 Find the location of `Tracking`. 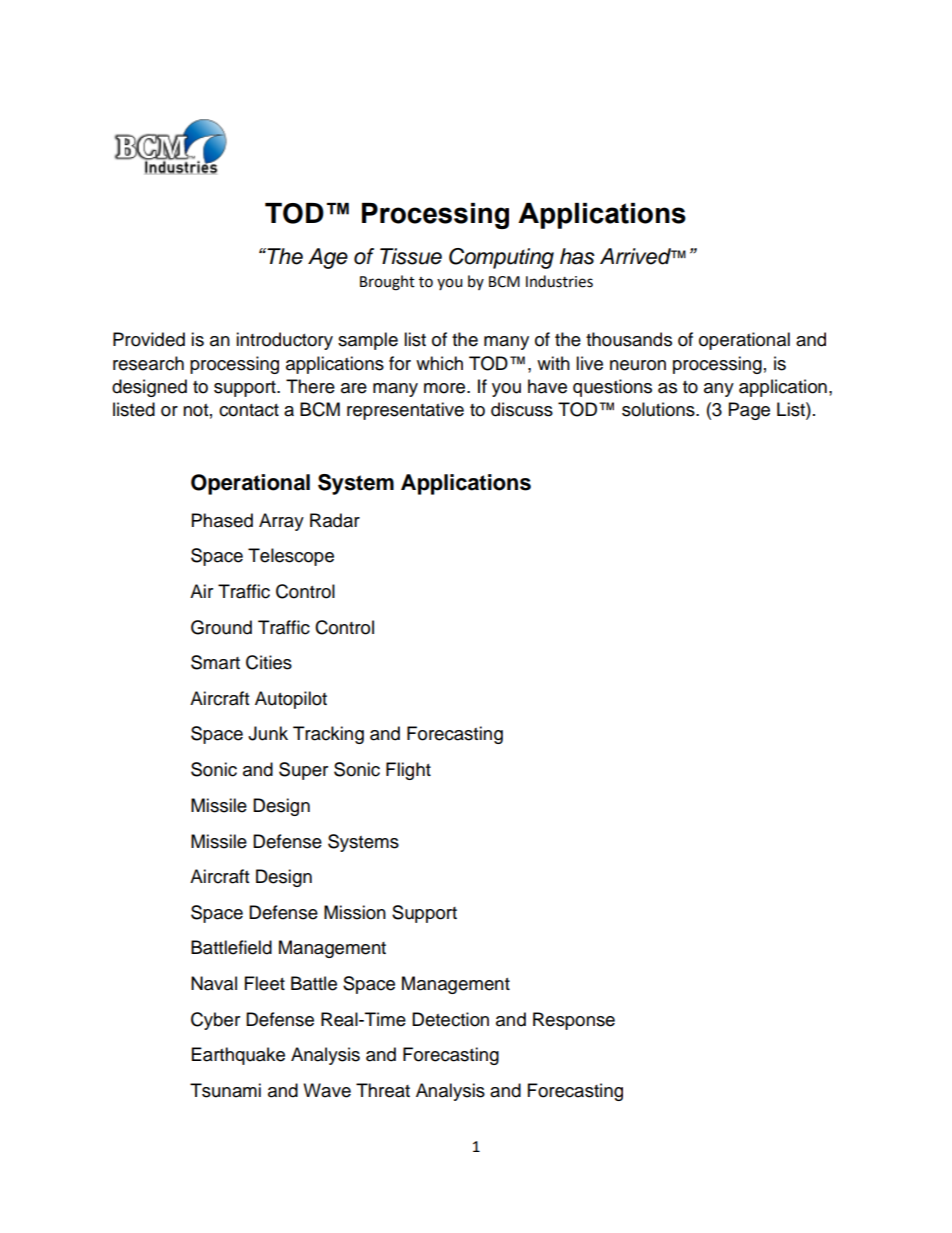

Tracking is located at coordinates (328, 735).
